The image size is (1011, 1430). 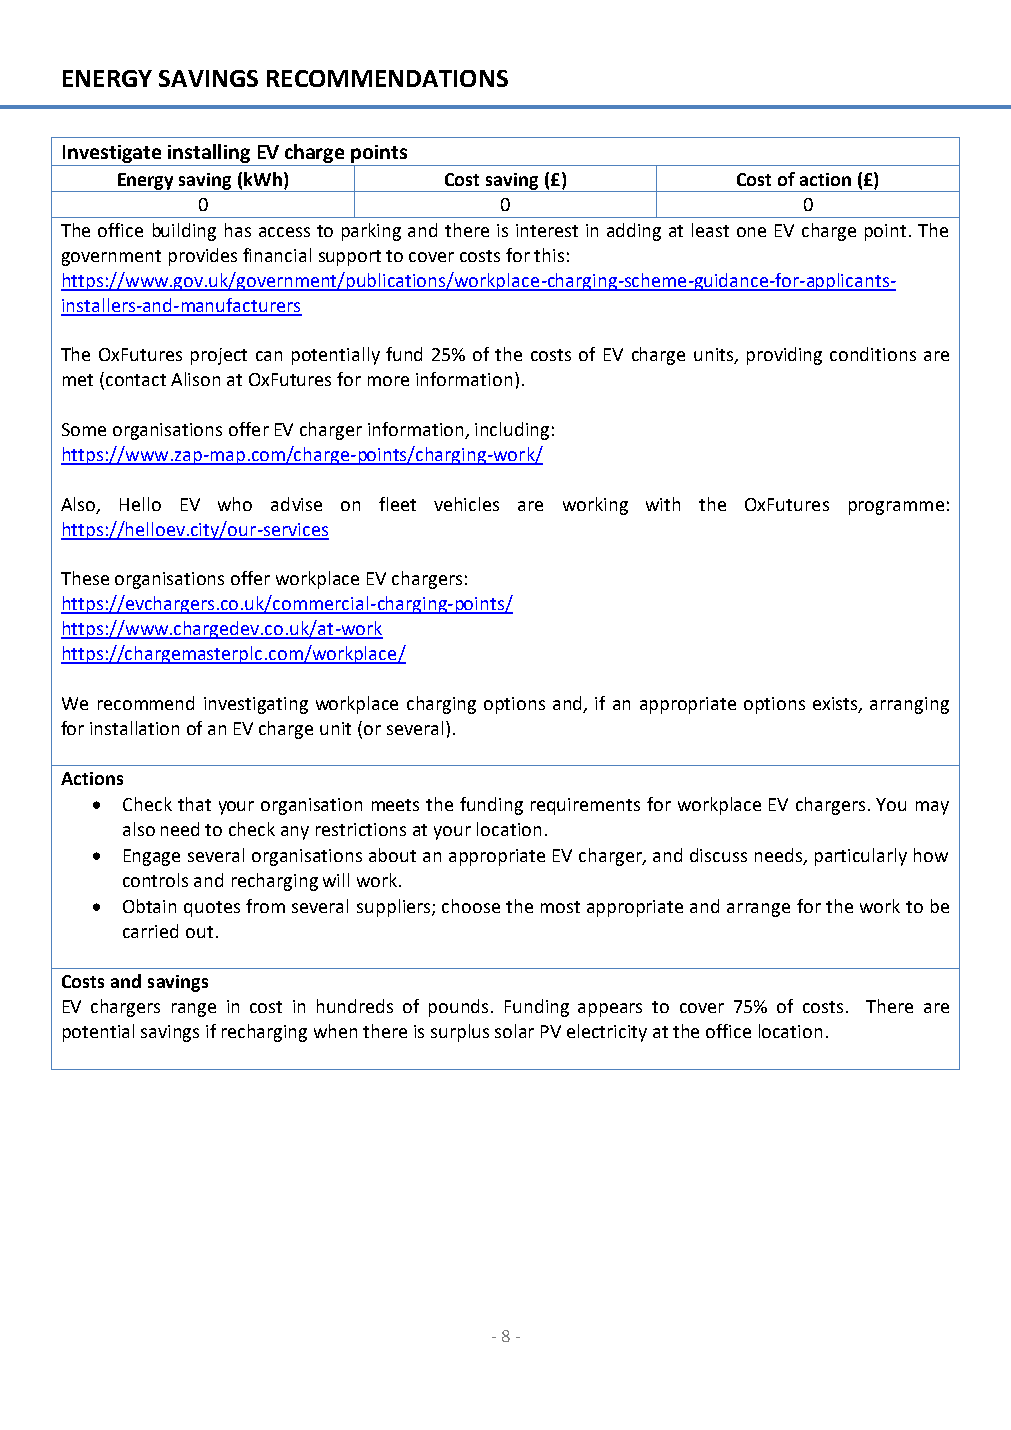 I want to click on Alison, so click(x=195, y=379).
